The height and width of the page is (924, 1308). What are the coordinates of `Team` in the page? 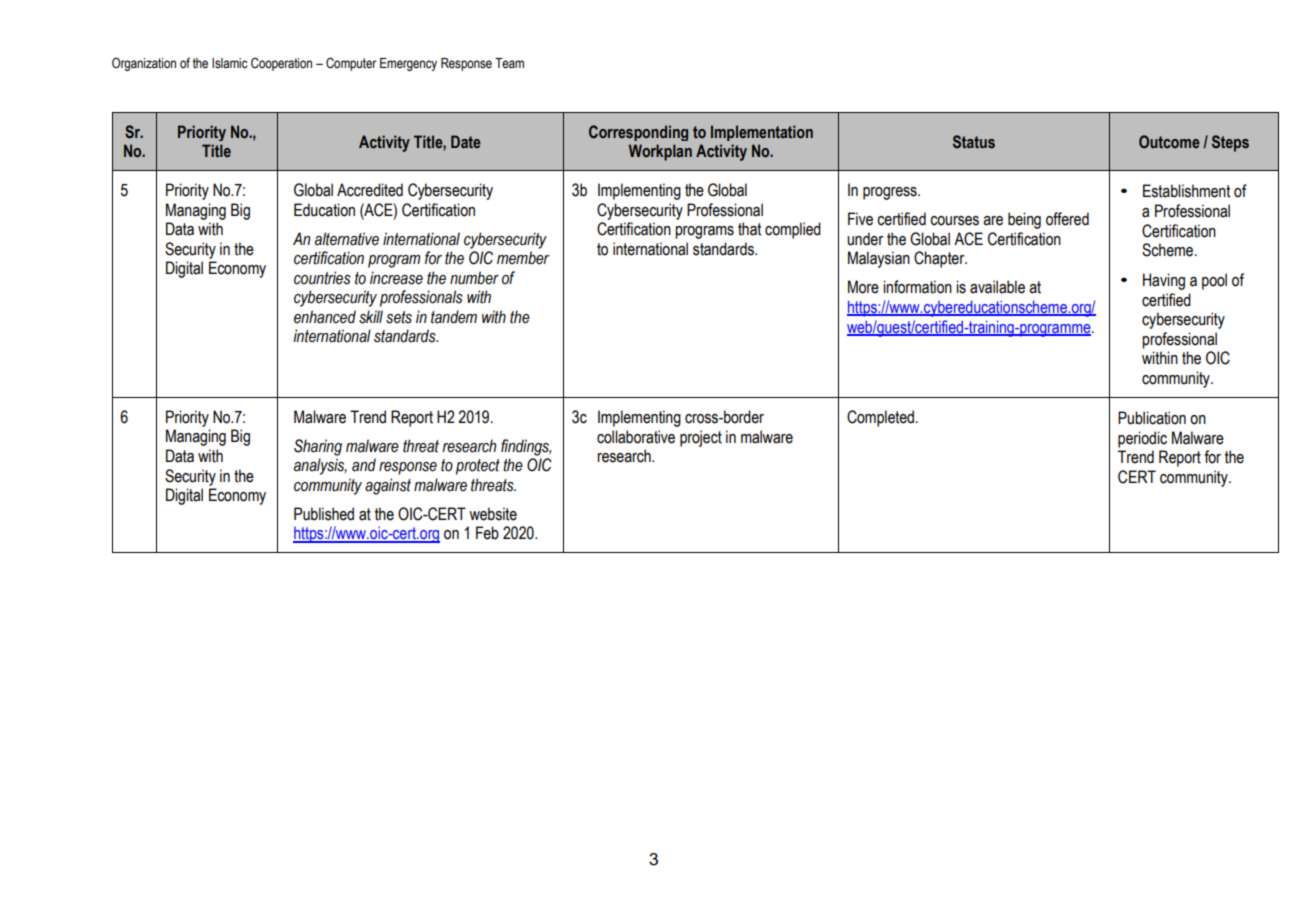 It's located at (509, 63).
